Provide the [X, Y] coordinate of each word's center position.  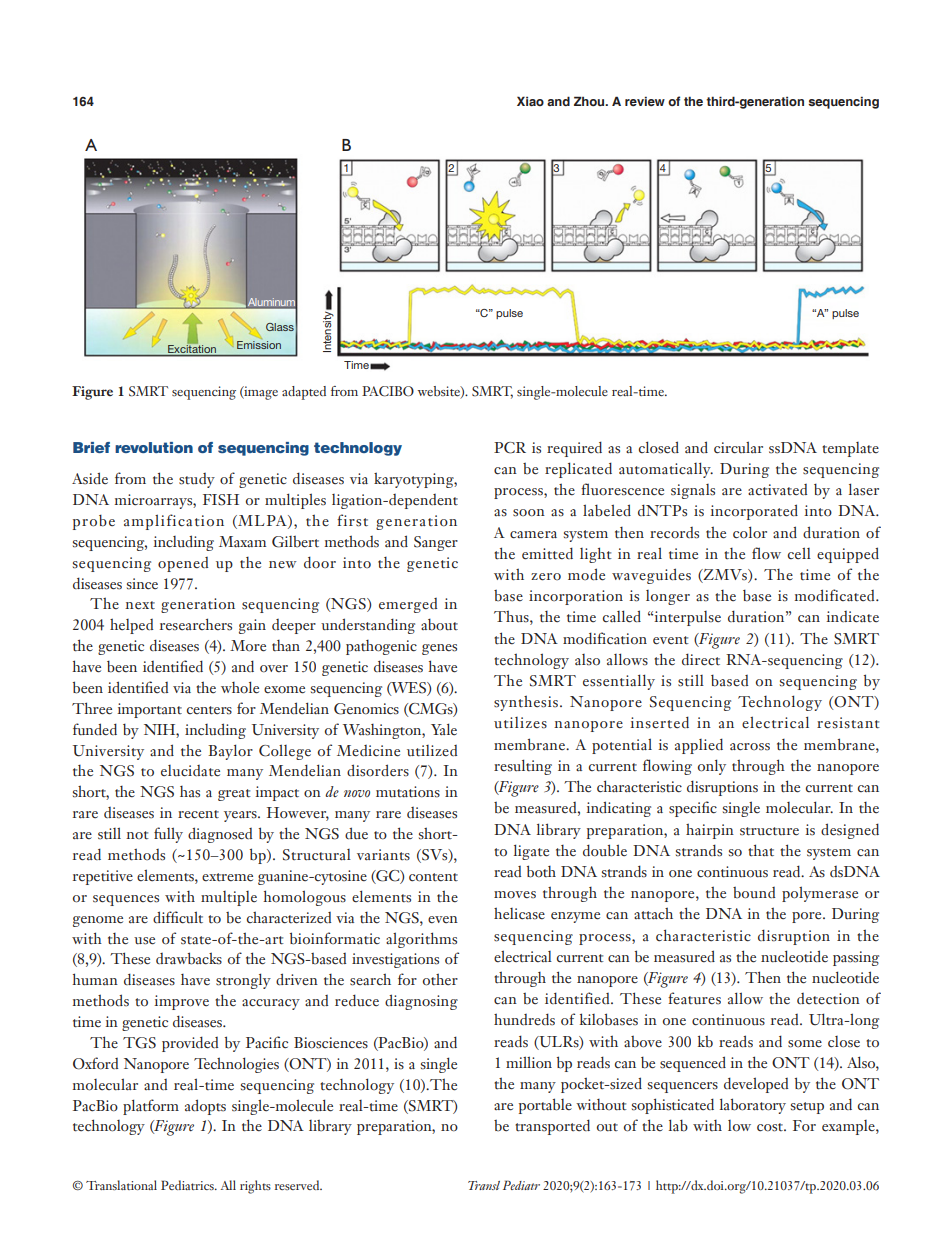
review [645, 101]
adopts [205, 1107]
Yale [444, 729]
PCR [510, 448]
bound [754, 893]
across [750, 747]
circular [738, 447]
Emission [259, 345]
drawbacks [189, 958]
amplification [174, 522]
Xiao [530, 101]
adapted [304, 393]
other [440, 979]
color [750, 532]
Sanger [436, 543]
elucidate [190, 771]
